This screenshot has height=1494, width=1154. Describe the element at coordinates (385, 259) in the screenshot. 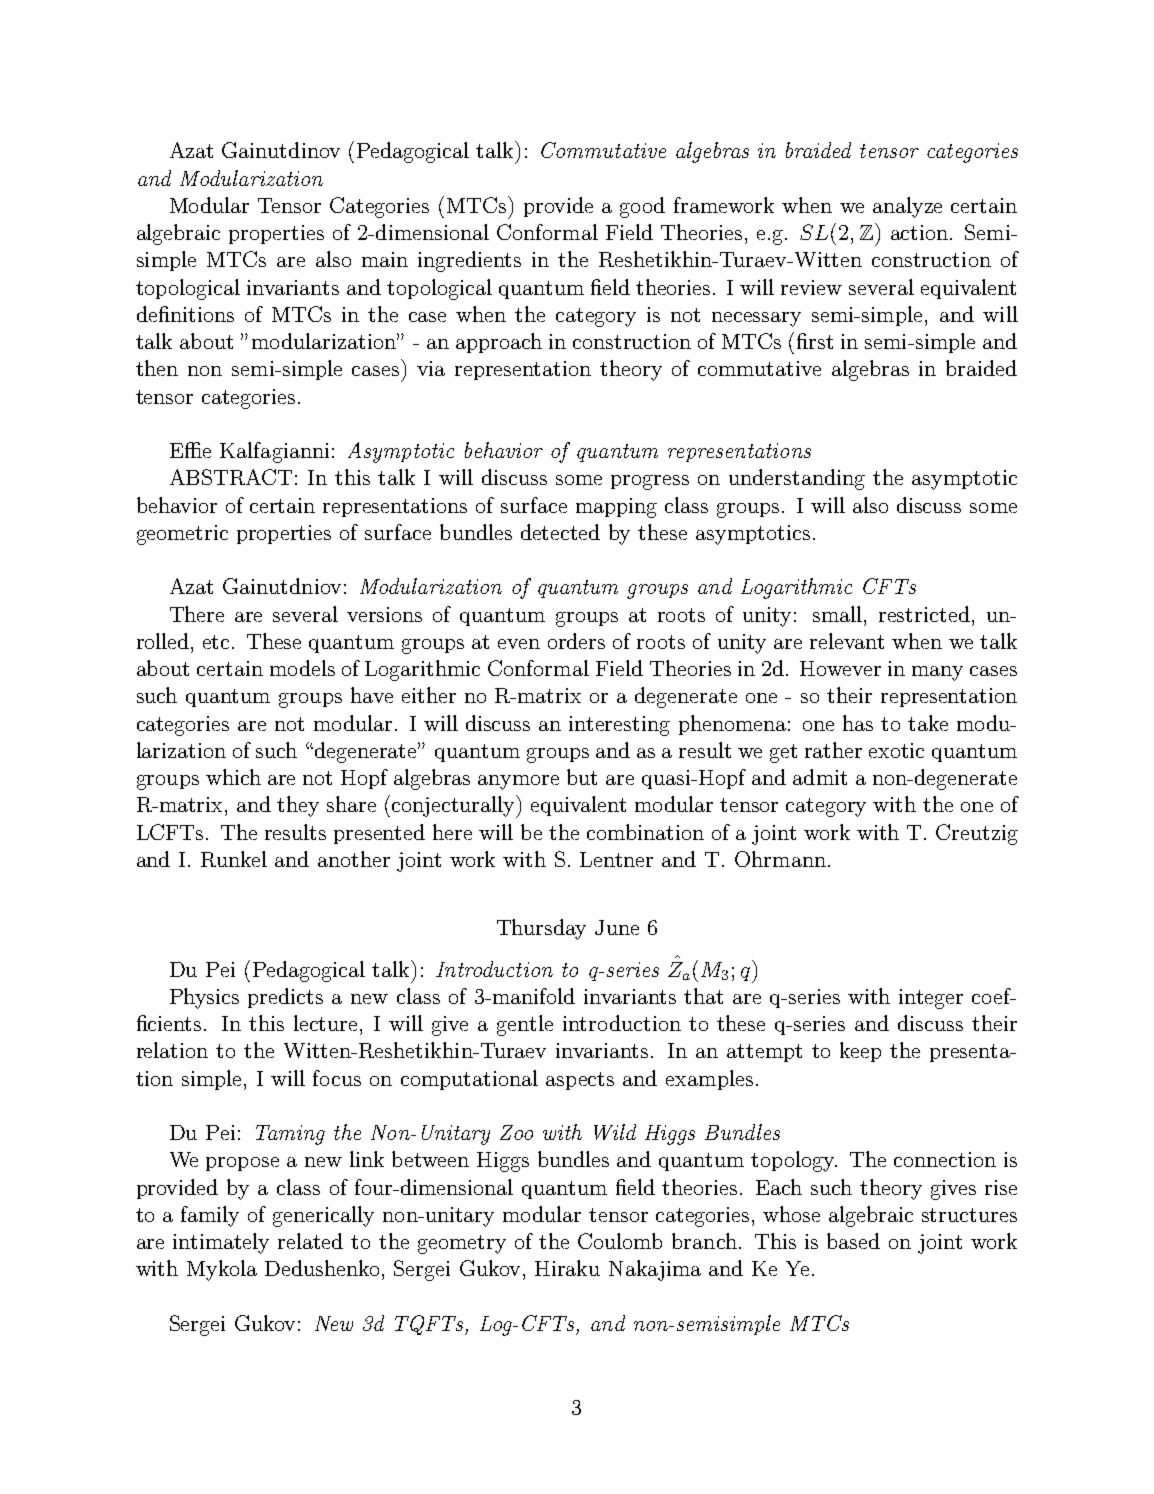

I see `main` at that location.
